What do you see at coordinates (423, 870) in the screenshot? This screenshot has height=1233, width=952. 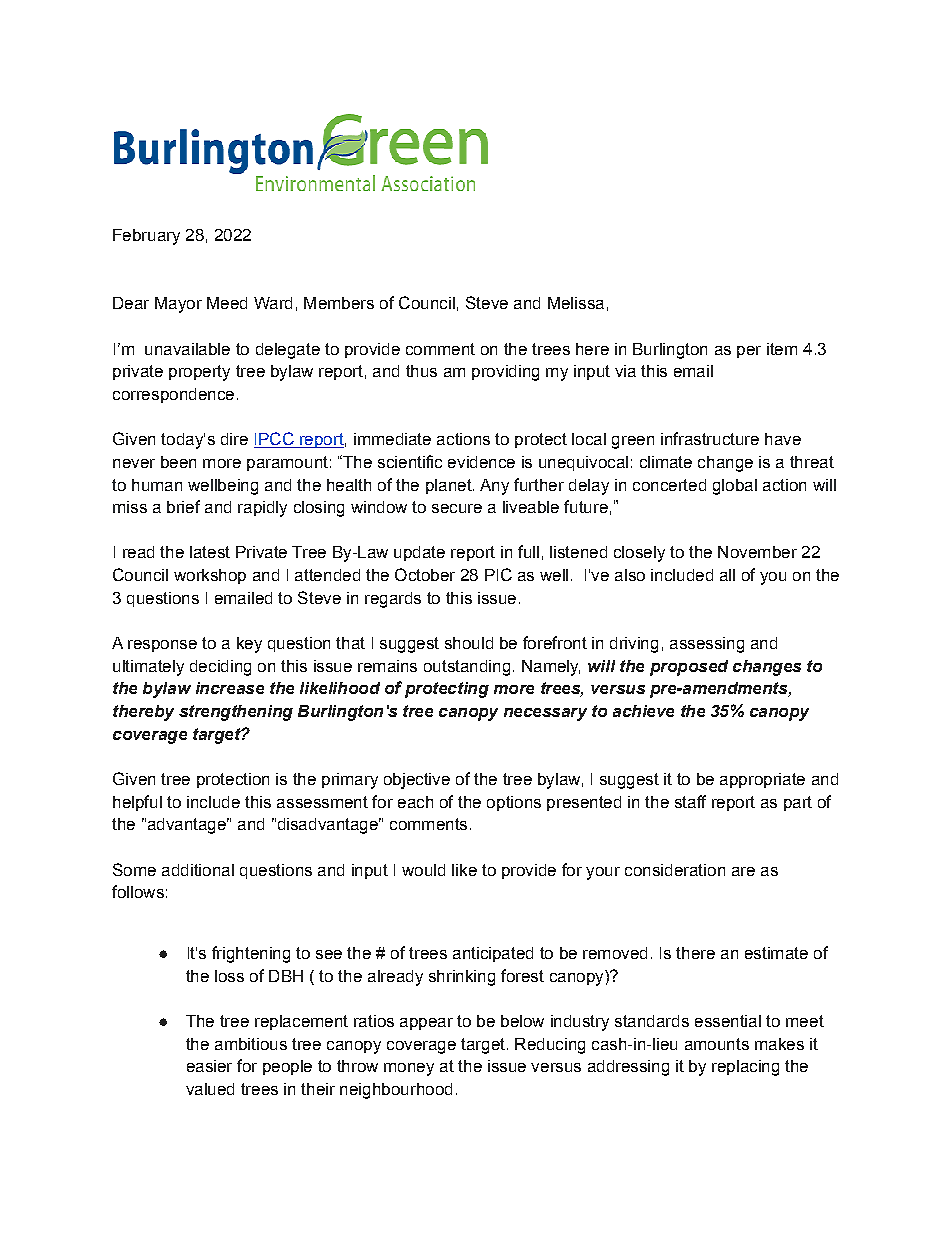 I see `would` at bounding box center [423, 870].
